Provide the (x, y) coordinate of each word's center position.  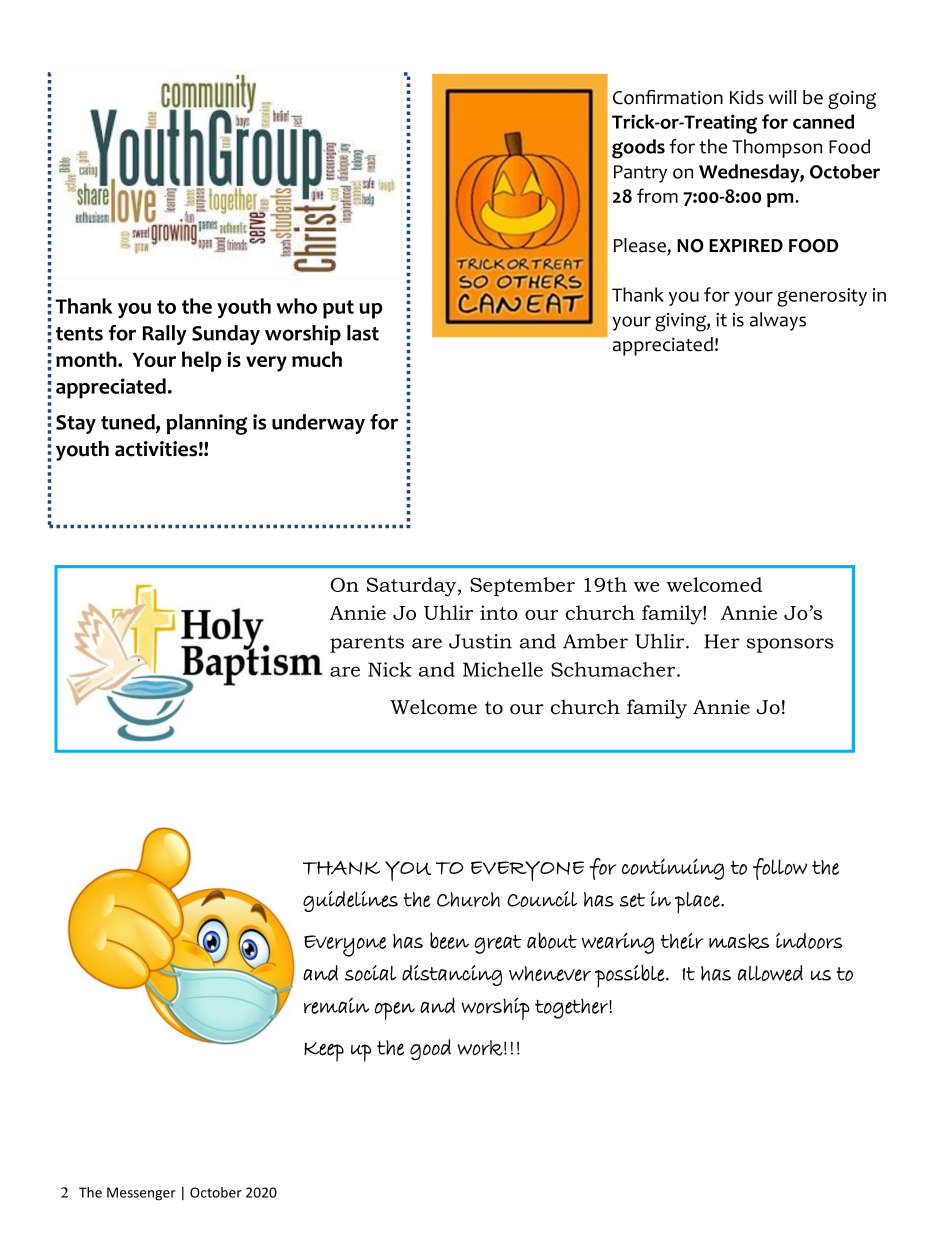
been (449, 940)
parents (367, 644)
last (363, 333)
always (778, 321)
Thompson (777, 148)
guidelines (350, 901)
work (479, 1048)
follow (780, 869)
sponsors (790, 645)
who (296, 306)
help (202, 361)
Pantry (640, 174)
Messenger (141, 1194)
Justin (480, 641)
